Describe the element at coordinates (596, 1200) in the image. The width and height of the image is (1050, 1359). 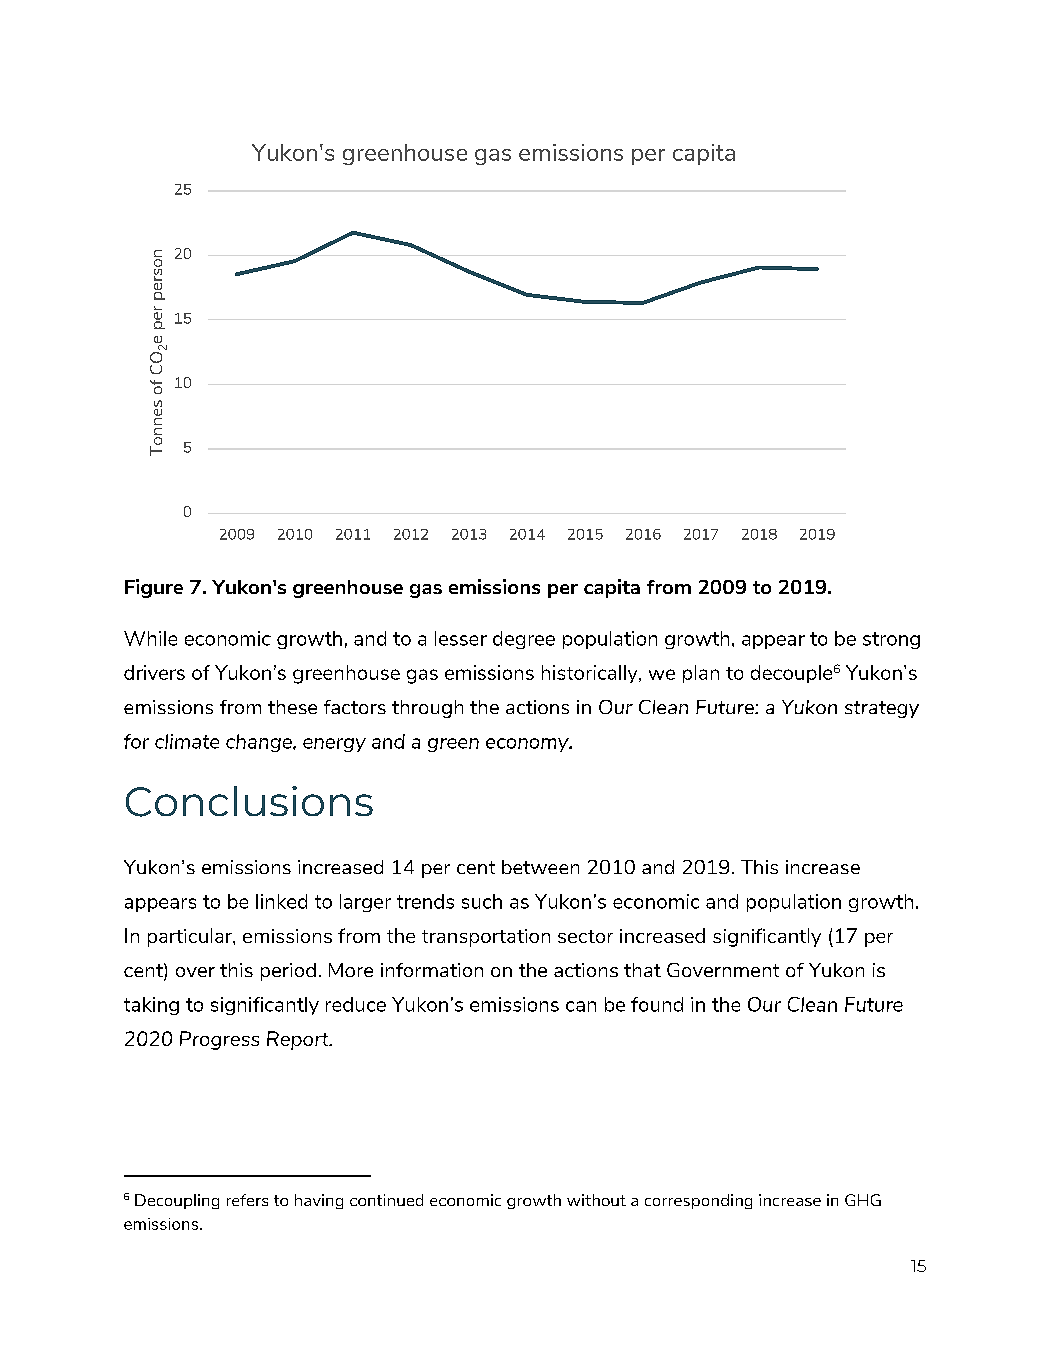
I see `without` at that location.
